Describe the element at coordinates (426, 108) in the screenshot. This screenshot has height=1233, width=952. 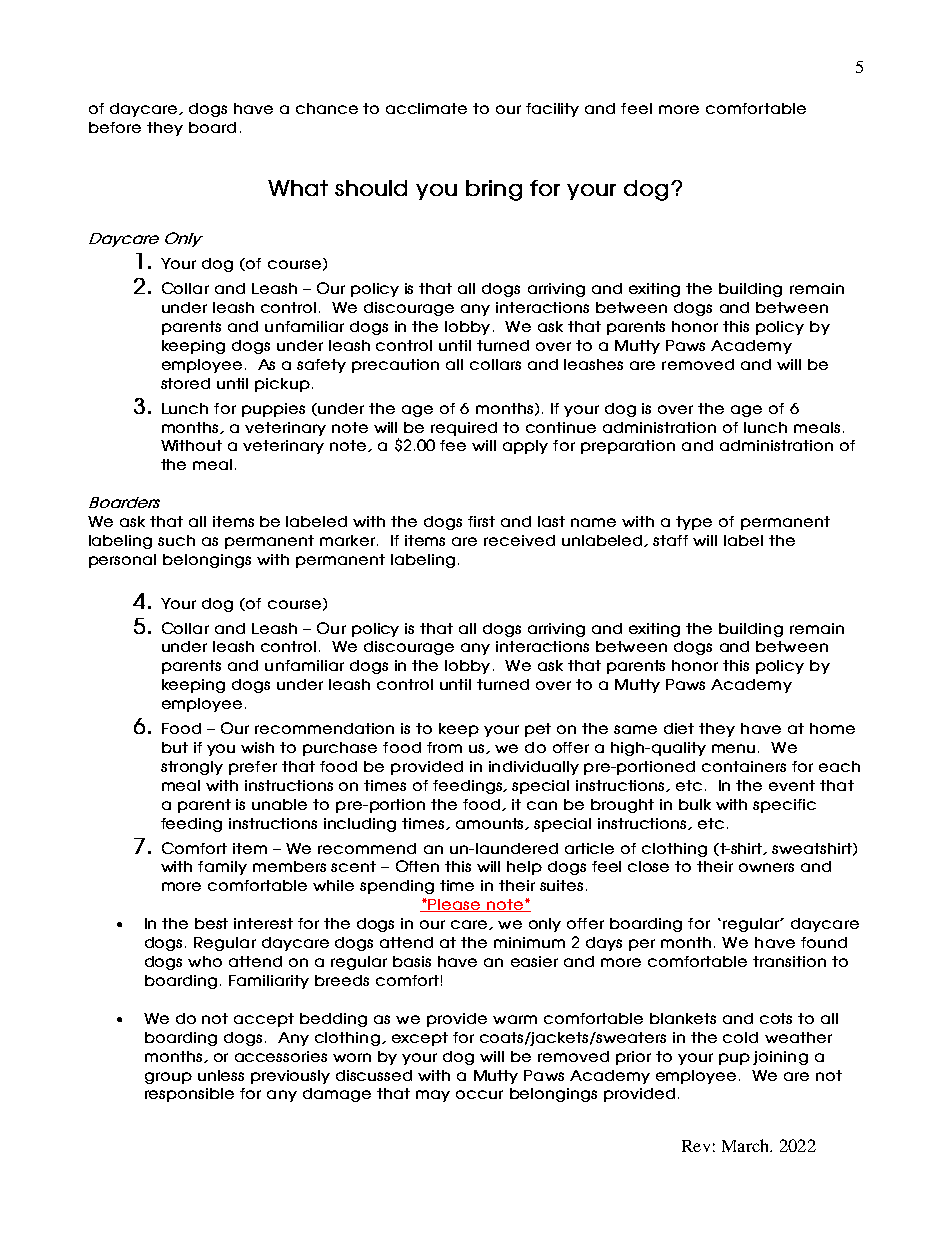
I see `acclimate` at that location.
